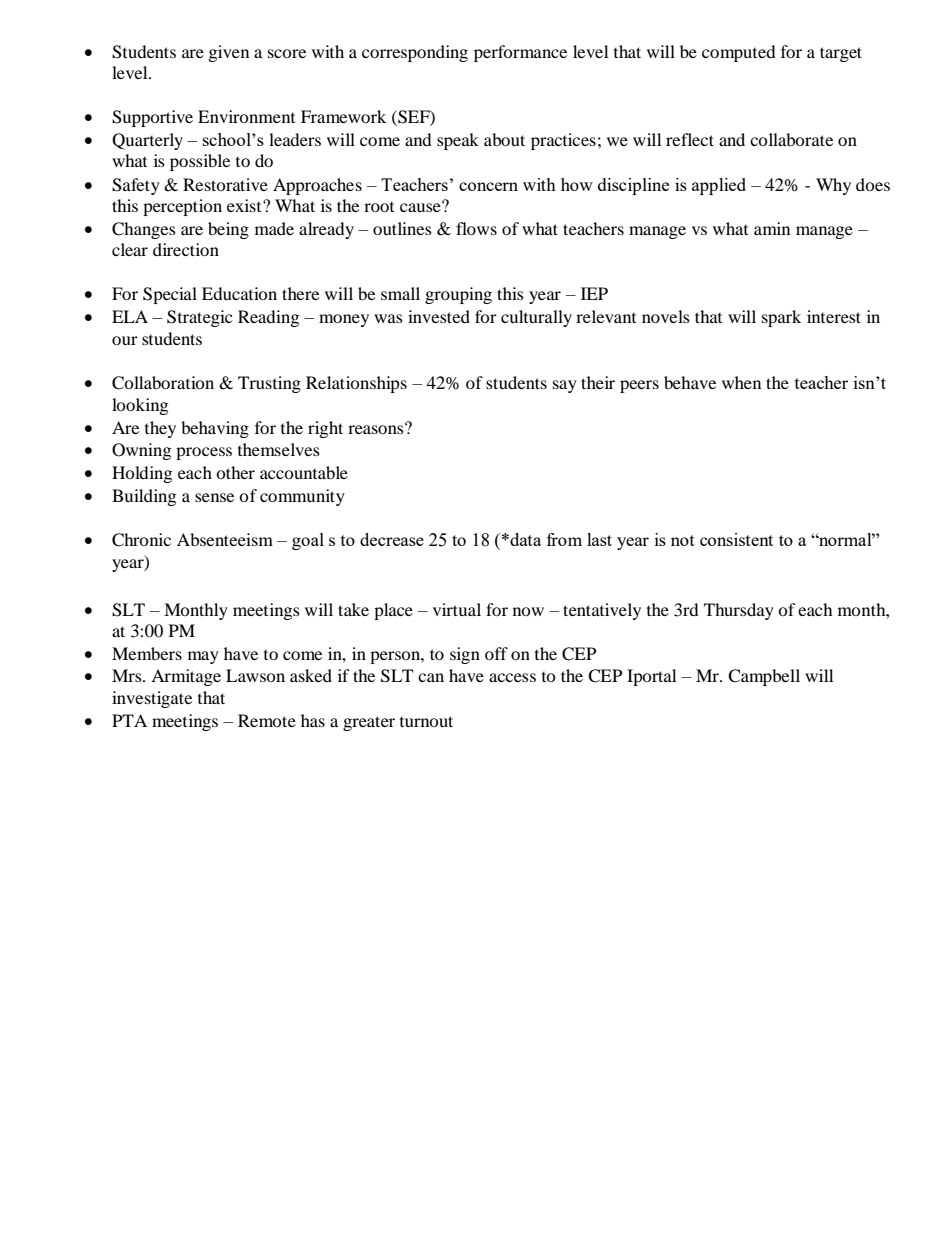 This screenshot has height=1233, width=952. What do you see at coordinates (764, 677) in the screenshot?
I see `Campbell` at bounding box center [764, 677].
